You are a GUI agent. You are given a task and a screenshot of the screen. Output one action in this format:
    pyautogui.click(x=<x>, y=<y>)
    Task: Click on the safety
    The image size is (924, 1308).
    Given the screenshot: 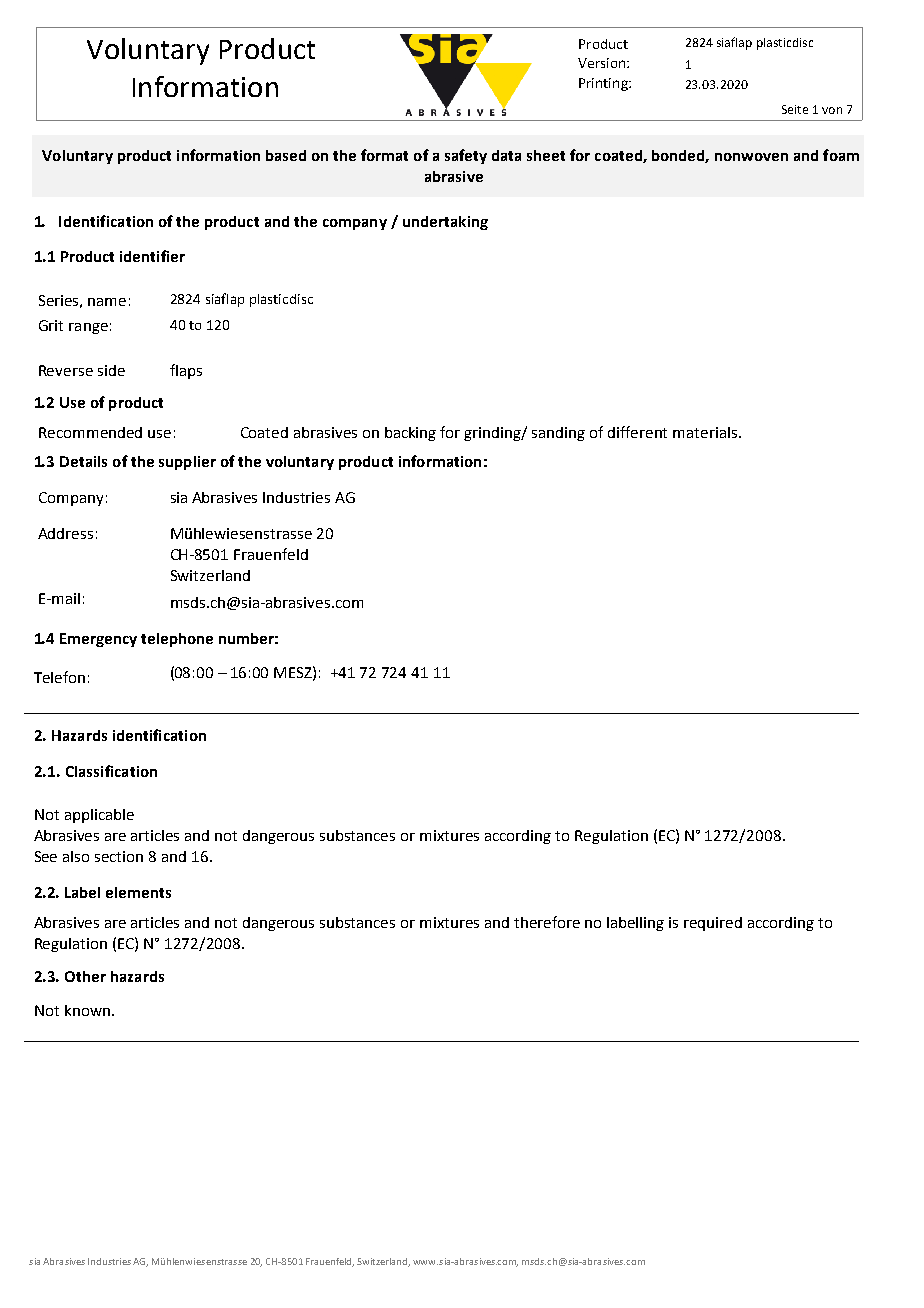 What is the action you would take?
    pyautogui.click(x=466, y=156)
